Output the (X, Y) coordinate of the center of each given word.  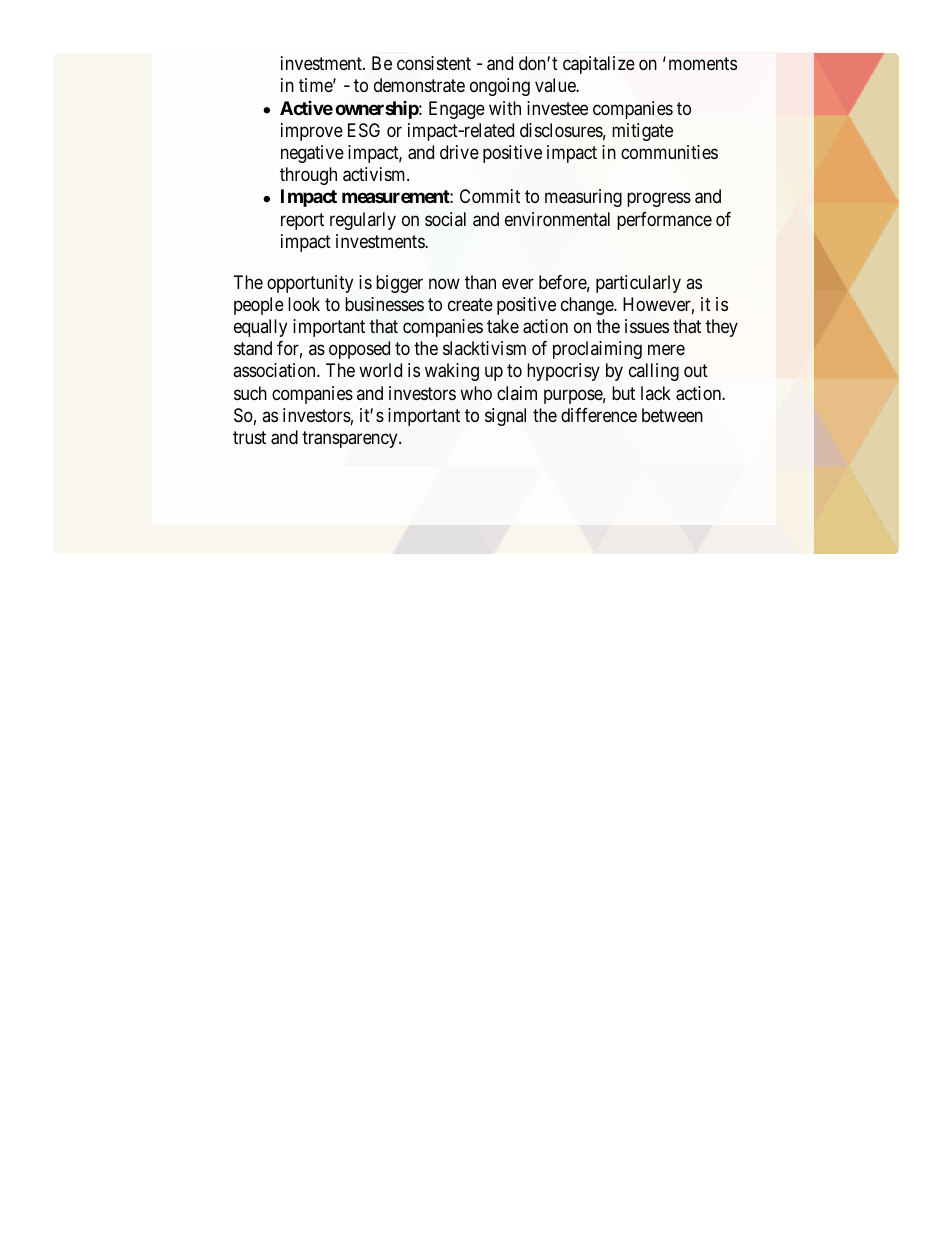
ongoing (500, 87)
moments (703, 63)
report (302, 221)
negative (312, 154)
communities (669, 152)
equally (260, 328)
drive (459, 152)
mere (666, 350)
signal (505, 417)
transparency (351, 439)
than (480, 282)
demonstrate (419, 85)
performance (664, 221)
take (503, 326)
